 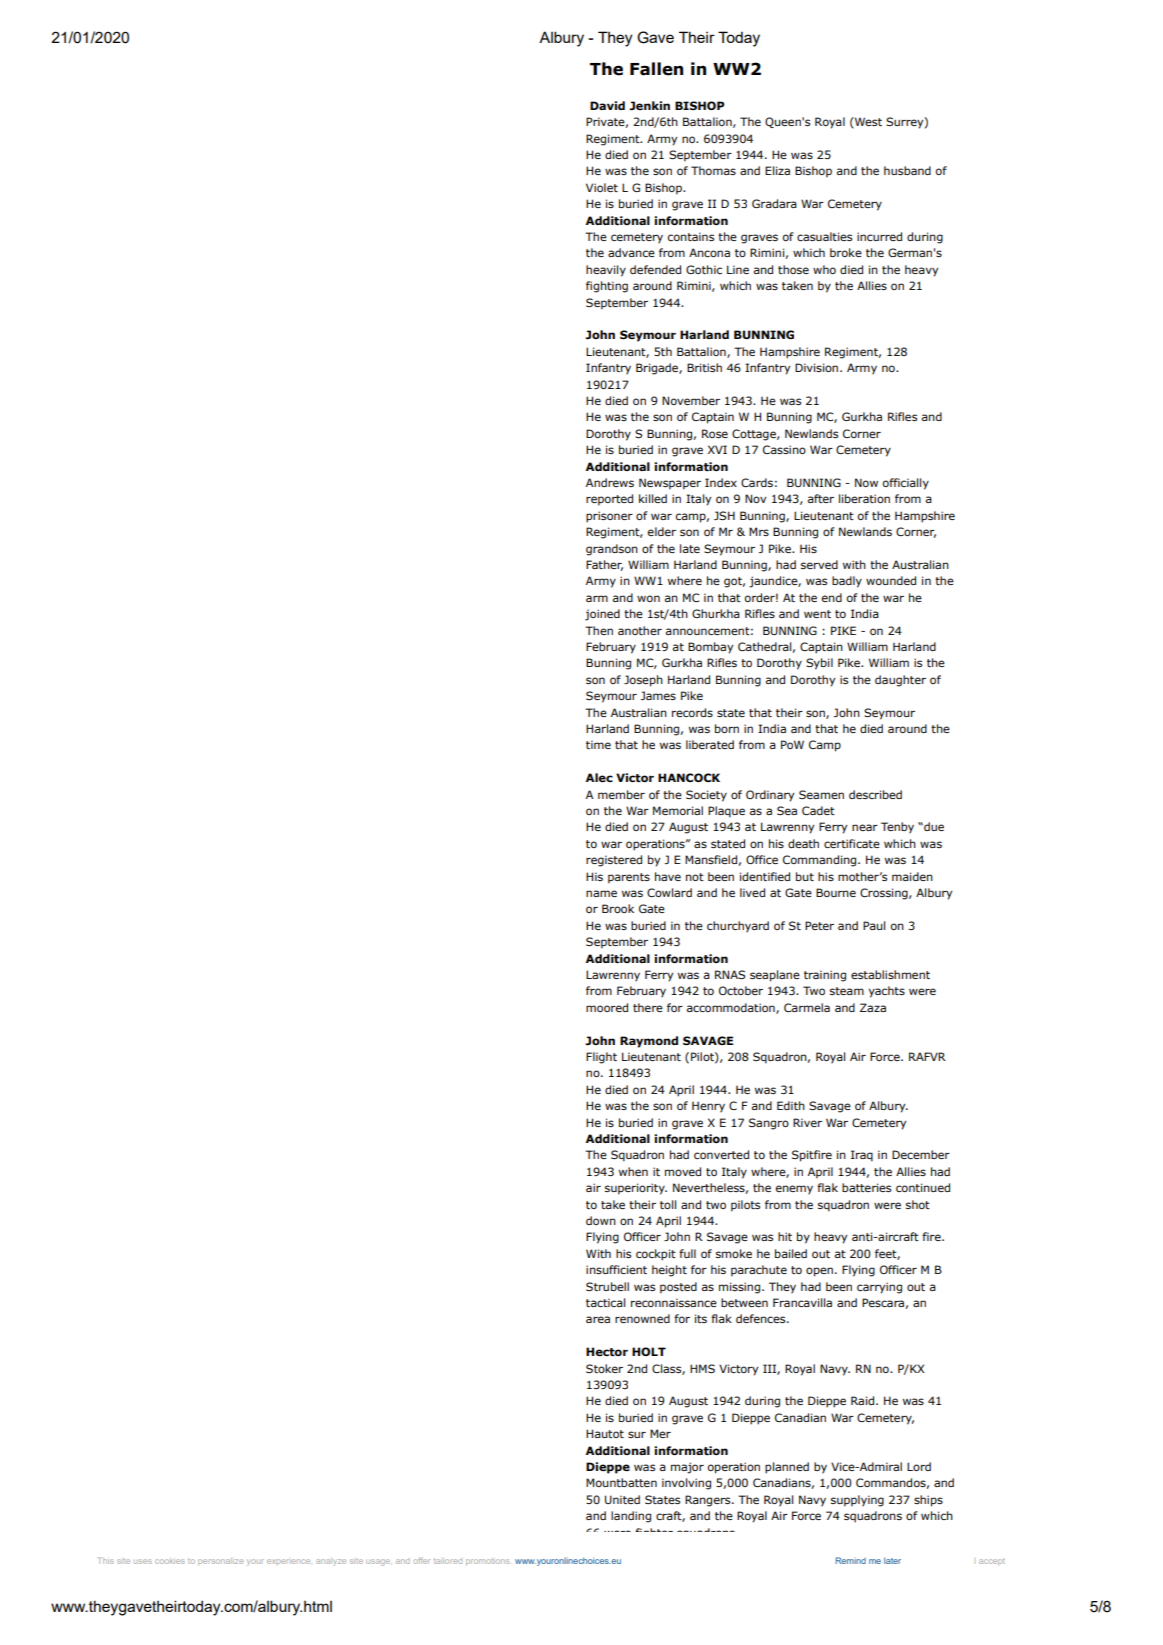 I want to click on officially, so click(x=906, y=484).
